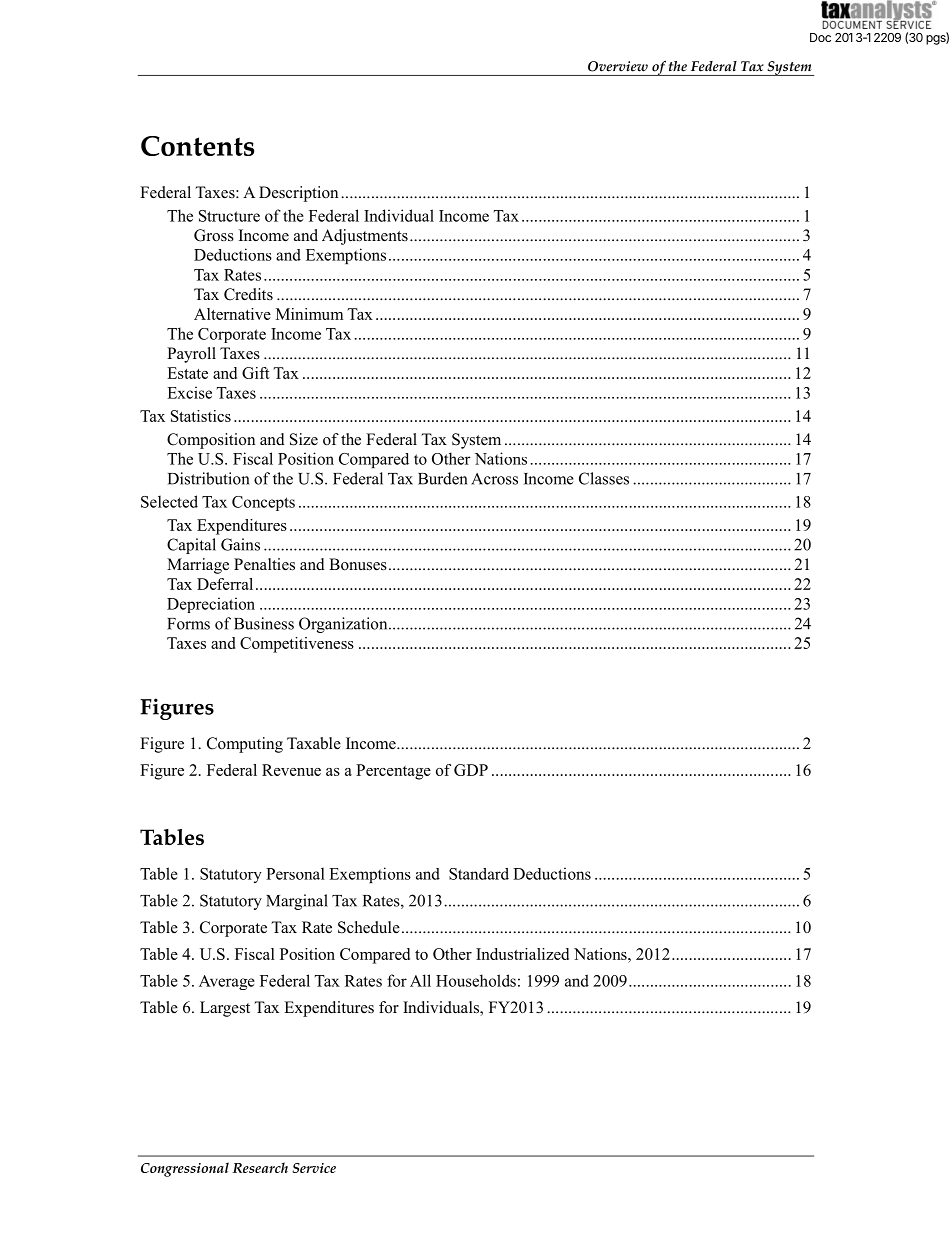 This page has width=952, height=1233. Describe the element at coordinates (476, 980) in the page. I see `Households` at that location.
